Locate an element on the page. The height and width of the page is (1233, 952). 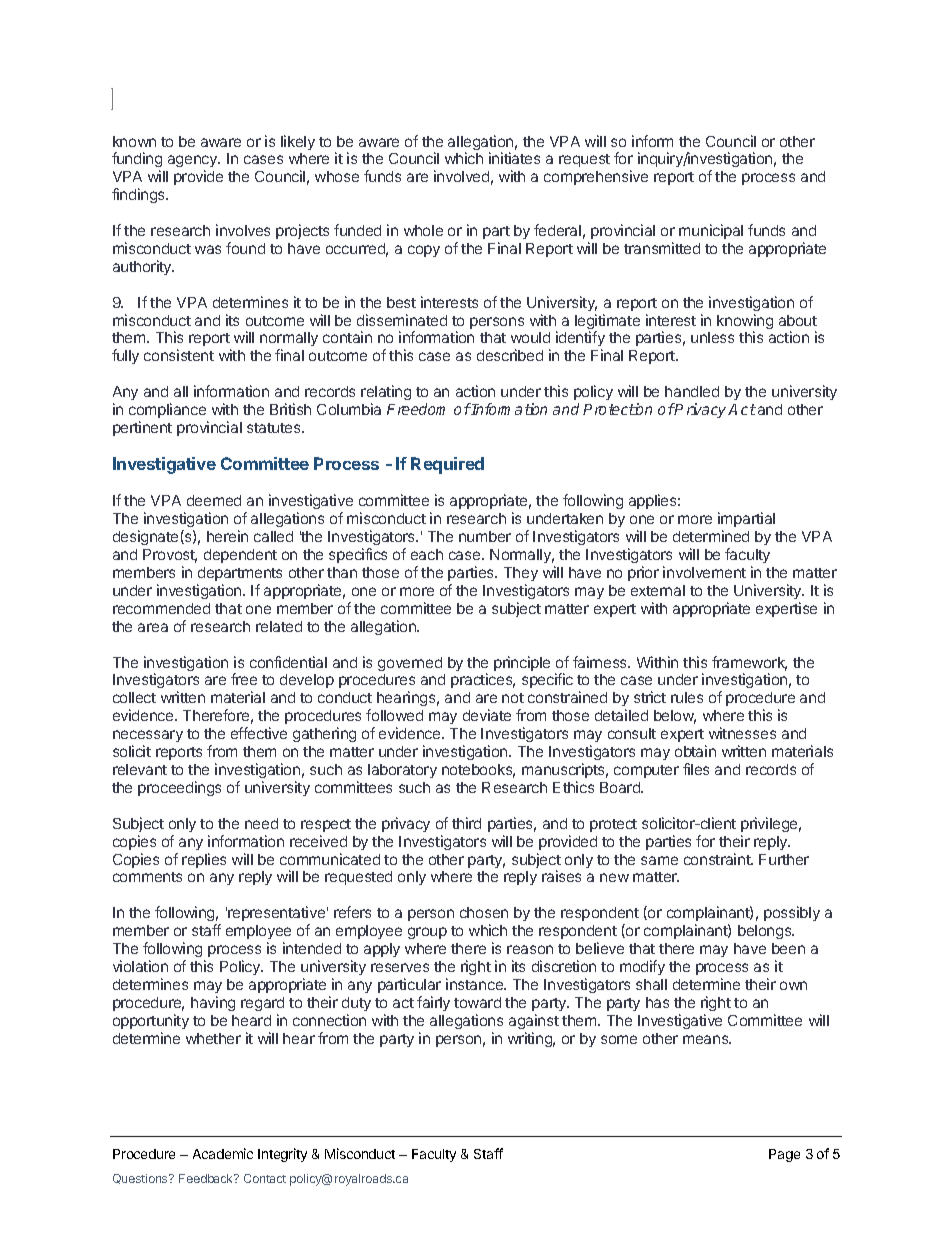
chosen is located at coordinates (484, 912).
